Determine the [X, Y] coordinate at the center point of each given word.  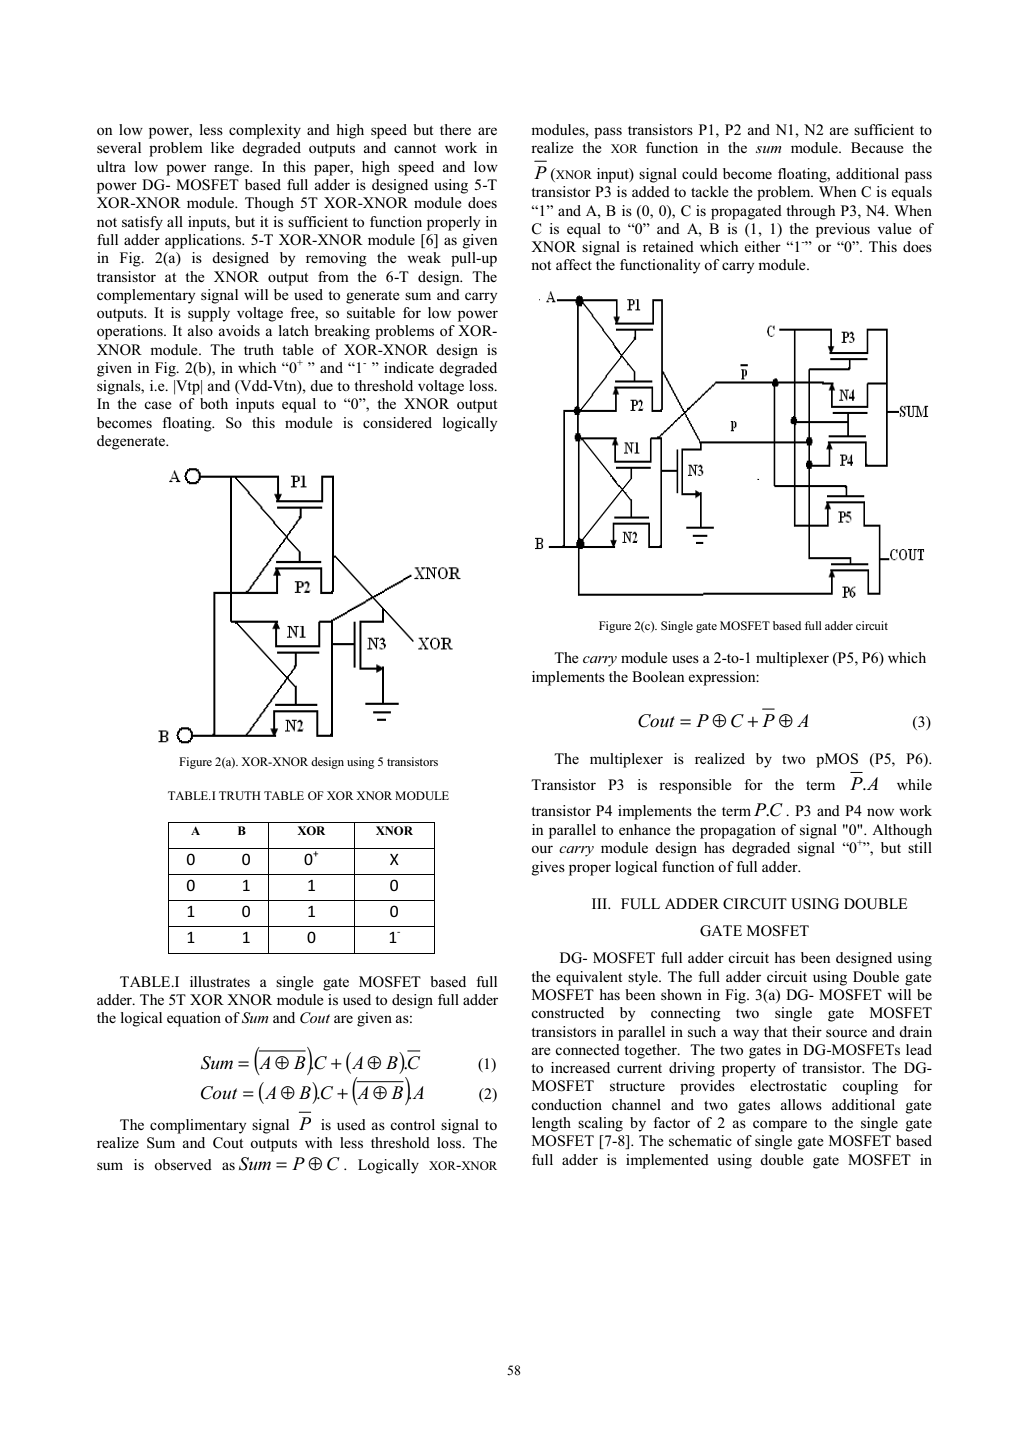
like [222, 147]
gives [548, 868]
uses [685, 659]
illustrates [220, 981]
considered [397, 422]
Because [877, 147]
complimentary [198, 1126]
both [214, 403]
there [455, 129]
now [880, 812]
